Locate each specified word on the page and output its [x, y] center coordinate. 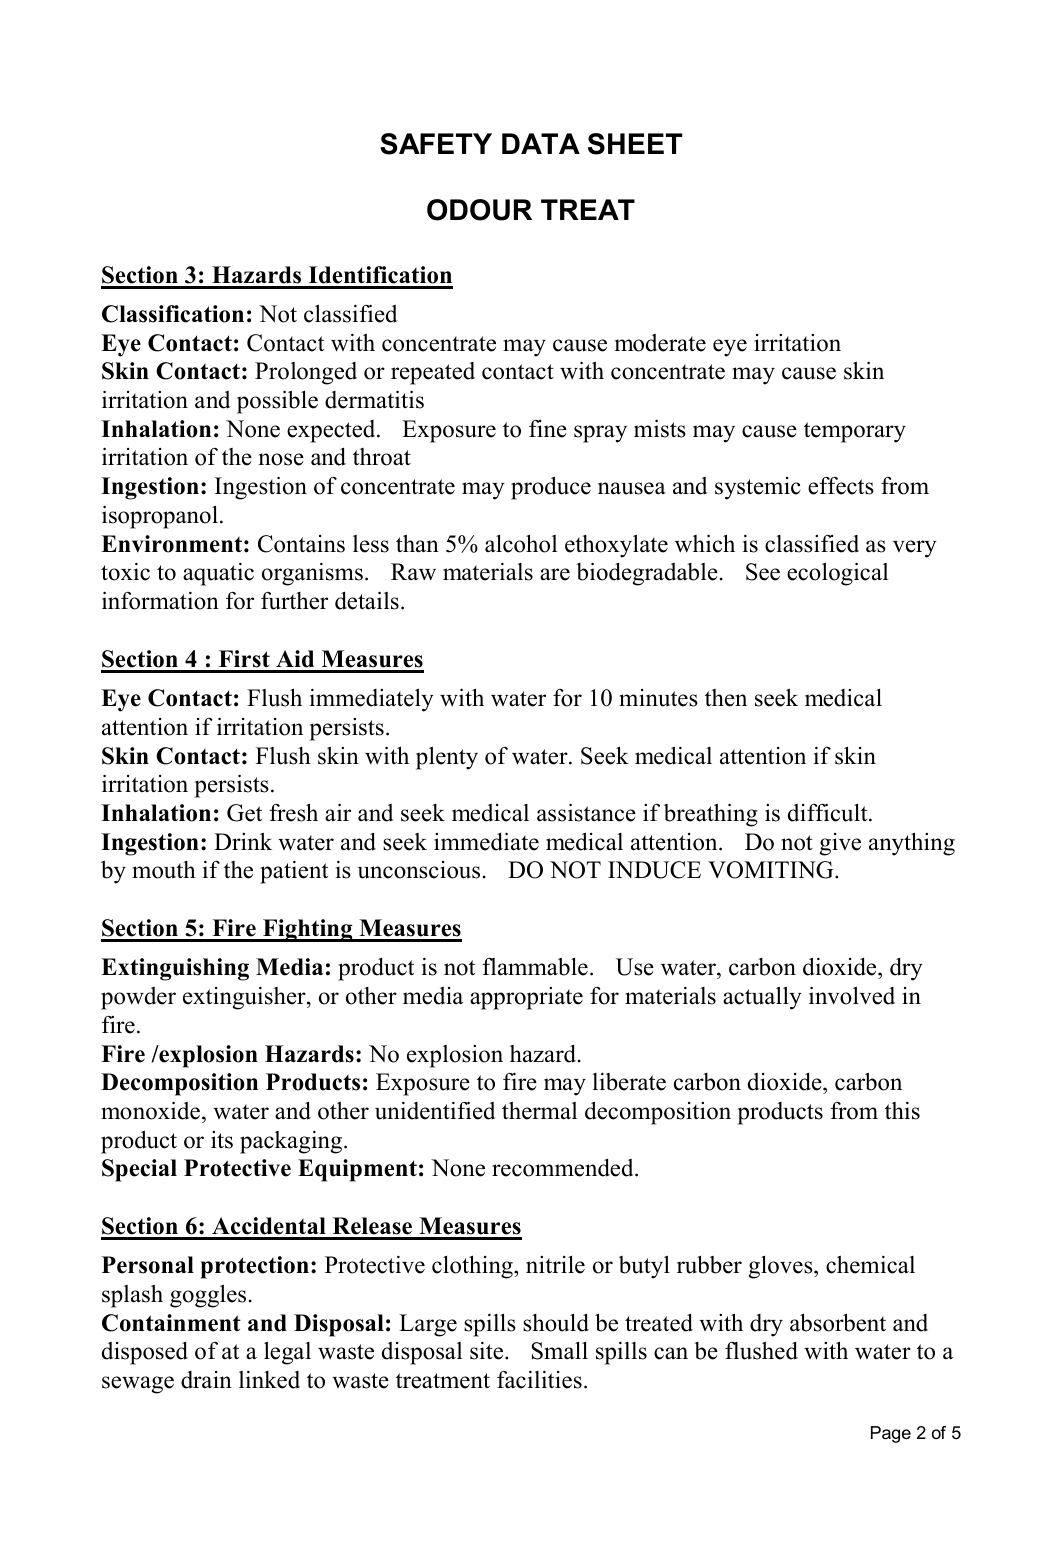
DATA [541, 143]
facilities [539, 1380]
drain [206, 1380]
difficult [829, 812]
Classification [173, 314]
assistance [586, 812]
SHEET [635, 144]
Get [244, 813]
